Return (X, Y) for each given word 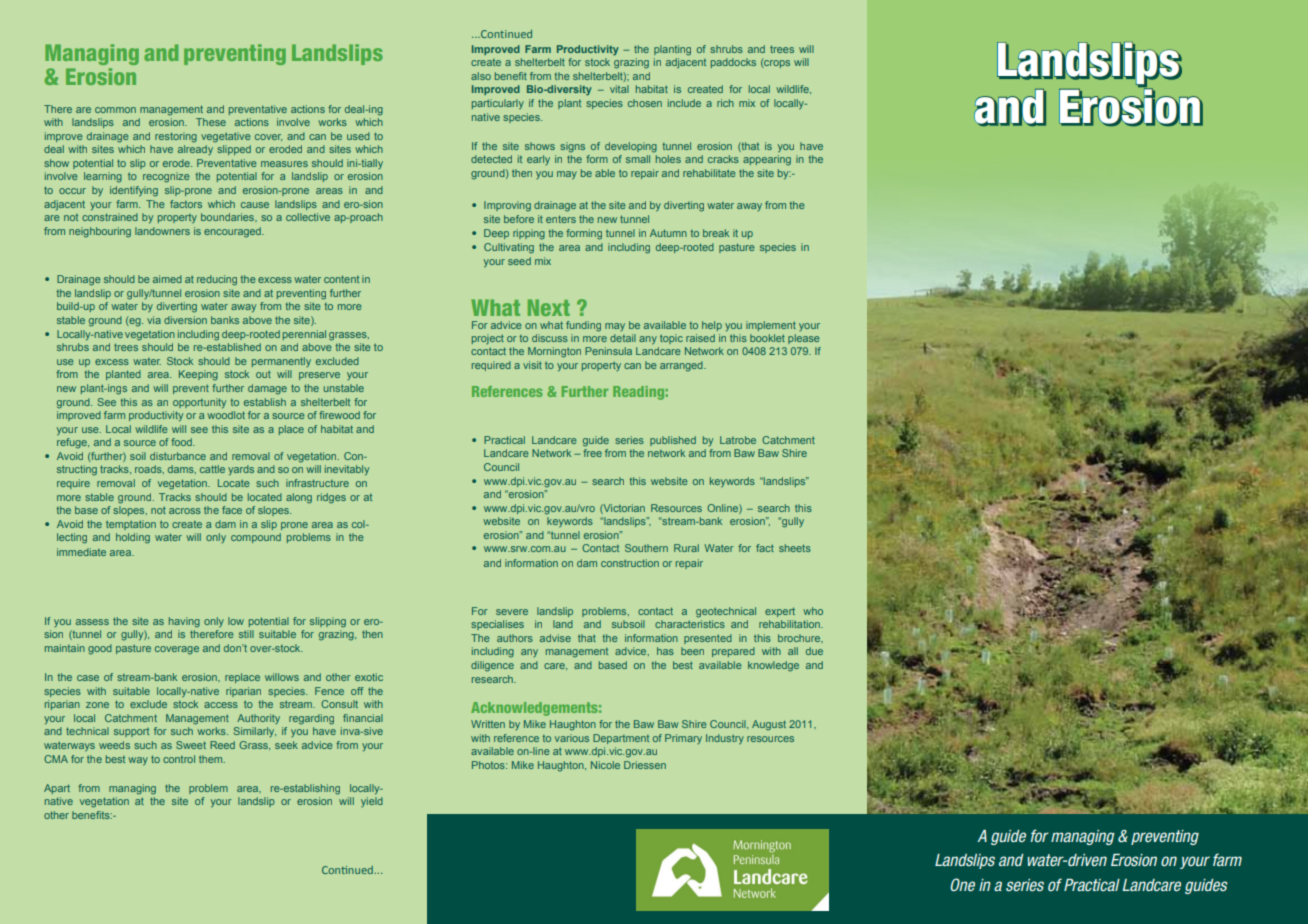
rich (725, 103)
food (182, 442)
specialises (497, 625)
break (716, 233)
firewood (339, 415)
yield (372, 802)
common (115, 110)
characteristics (690, 624)
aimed (167, 279)
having (184, 622)
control (179, 759)
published (673, 441)
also (481, 76)
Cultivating (509, 248)
